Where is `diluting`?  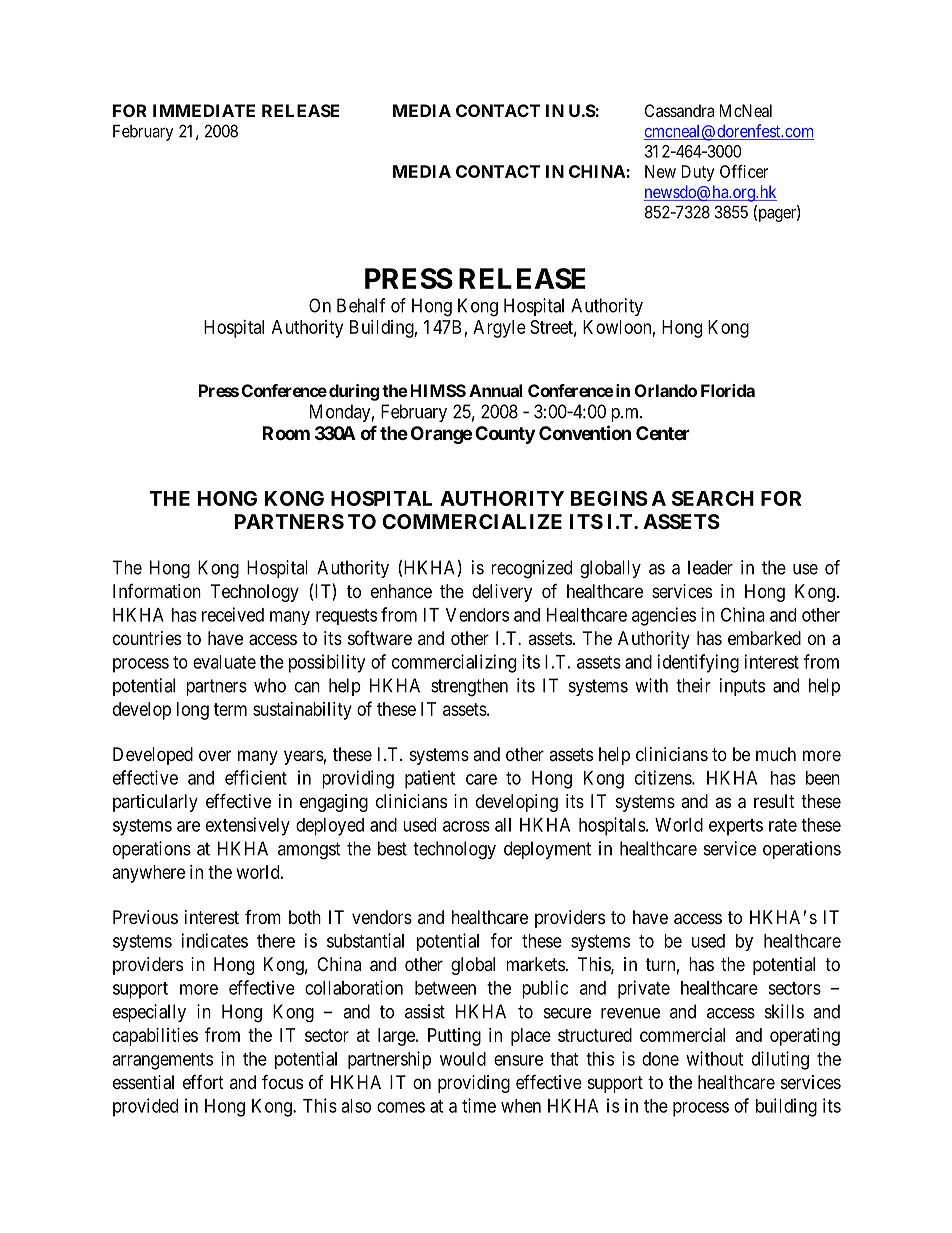
diluting is located at coordinates (780, 1060).
